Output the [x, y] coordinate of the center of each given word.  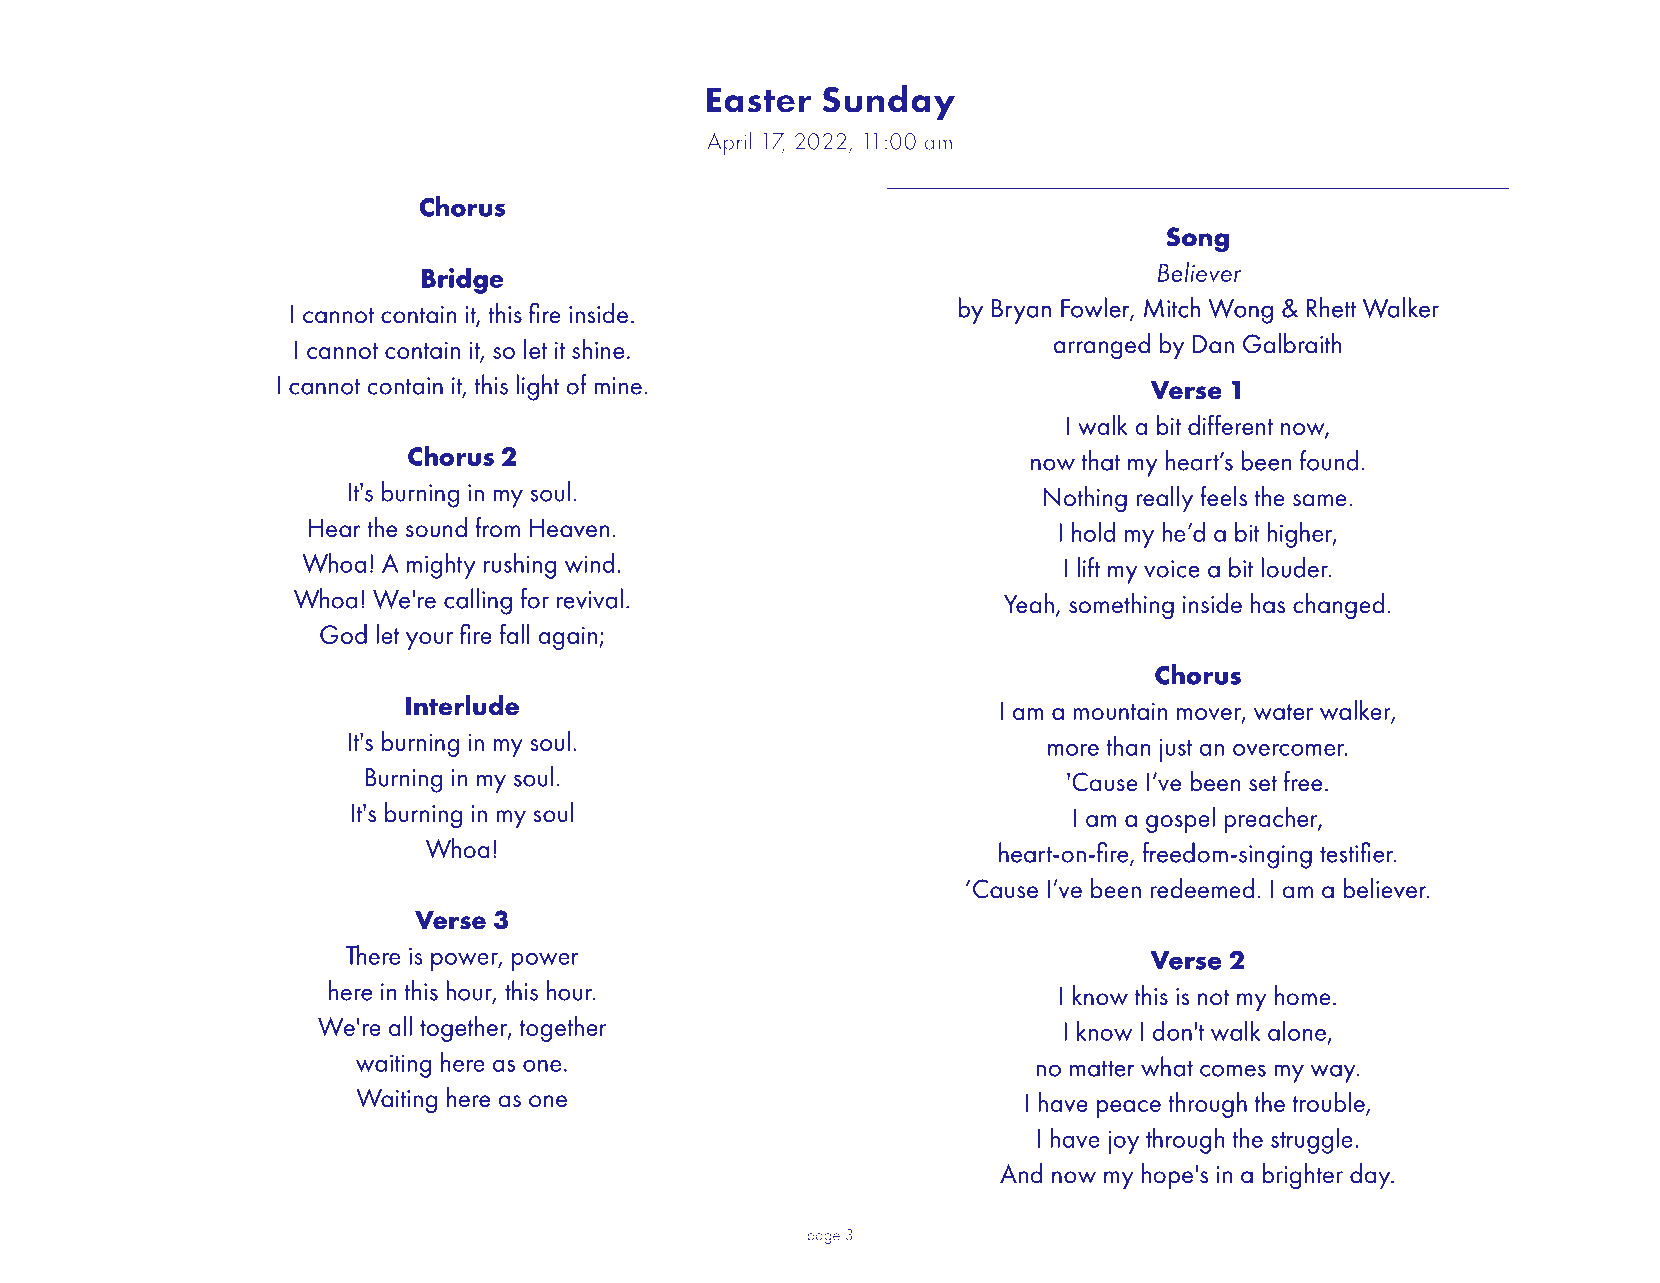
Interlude [462, 705]
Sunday [888, 103]
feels [1223, 496]
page [823, 1238]
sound [436, 527]
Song [1198, 240]
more [1073, 750]
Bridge [462, 280]
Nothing [1085, 499]
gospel [1180, 820]
